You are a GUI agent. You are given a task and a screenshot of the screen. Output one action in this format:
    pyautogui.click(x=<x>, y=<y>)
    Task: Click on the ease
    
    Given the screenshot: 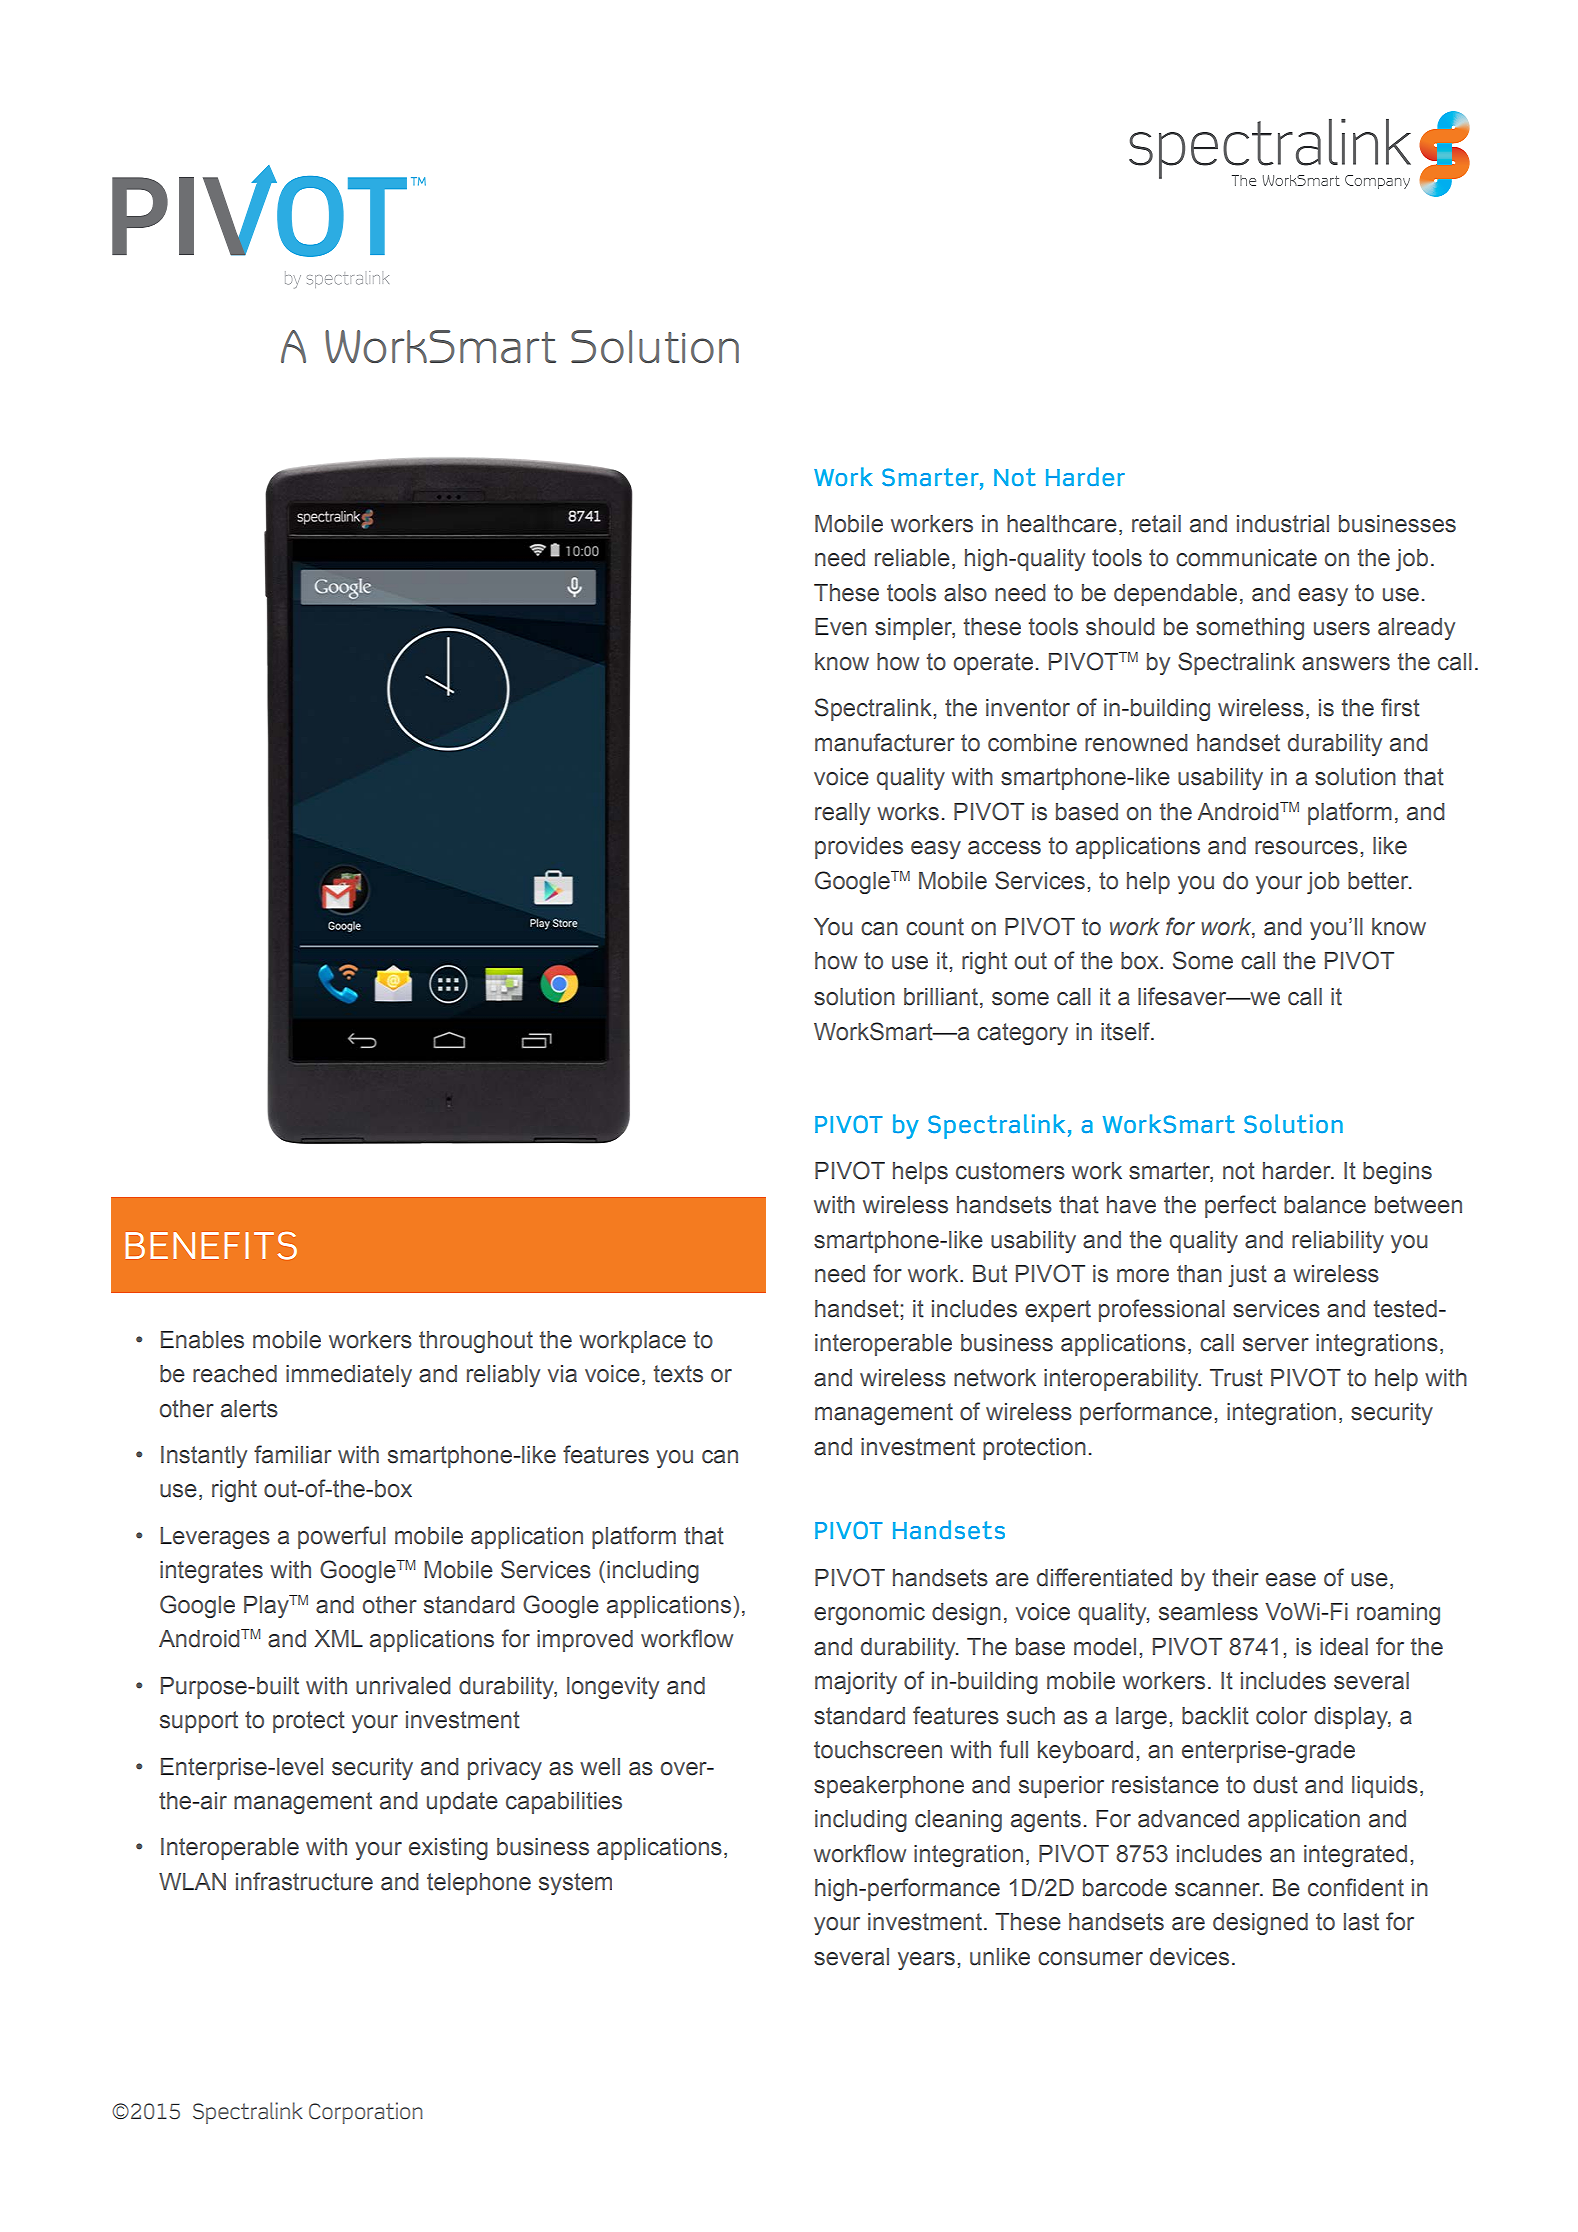 What is the action you would take?
    pyautogui.click(x=1291, y=1580)
